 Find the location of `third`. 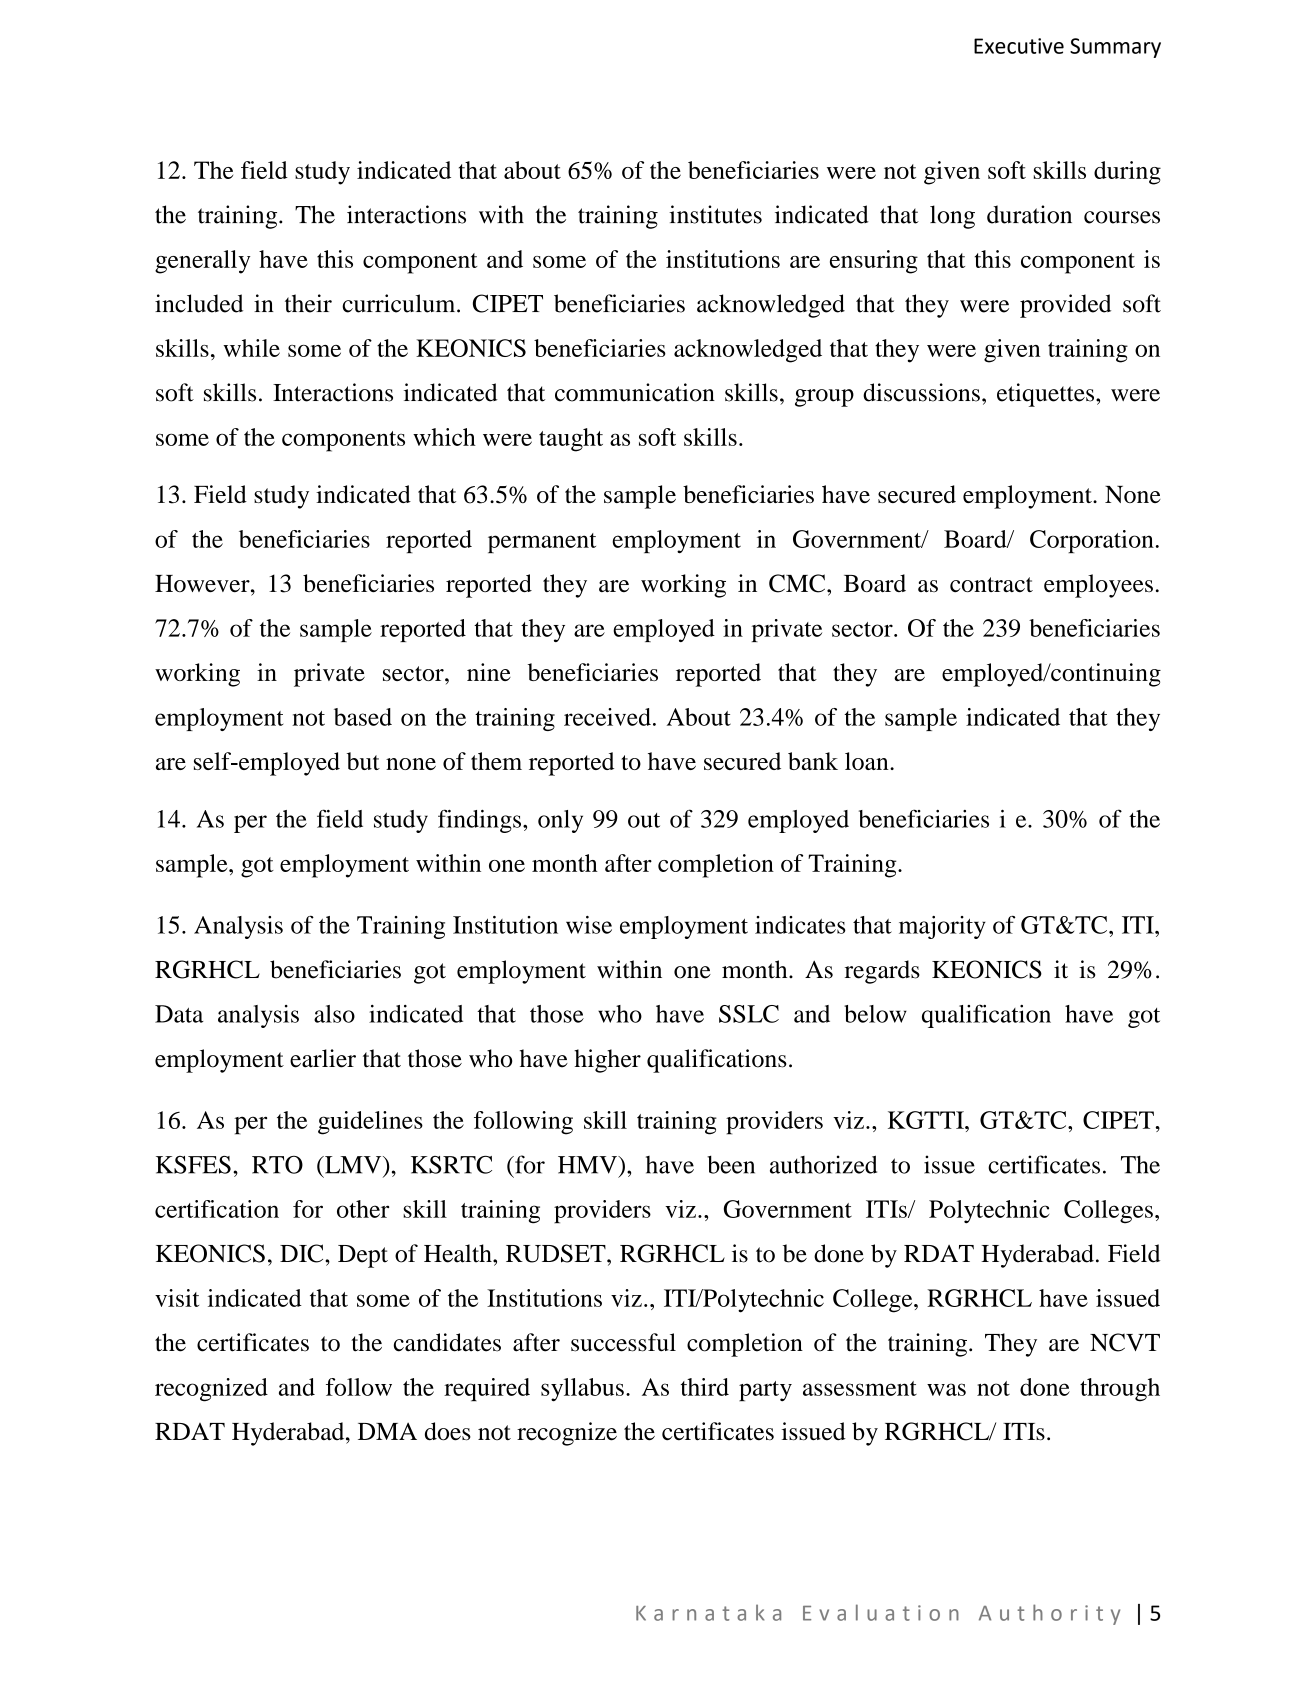

third is located at coordinates (705, 1387).
